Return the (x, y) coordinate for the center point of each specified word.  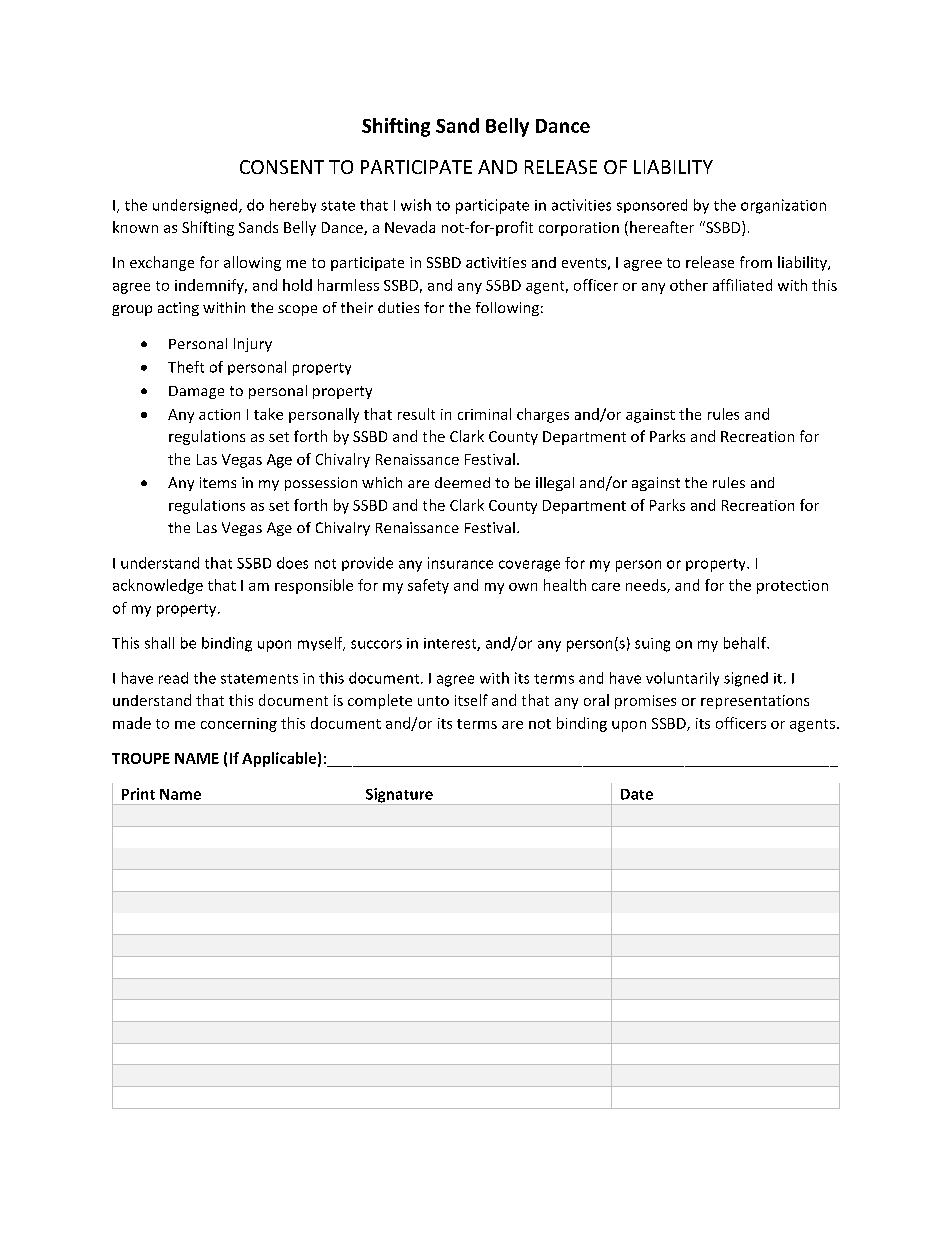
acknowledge (158, 586)
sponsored (652, 206)
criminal (484, 414)
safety (428, 586)
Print (138, 794)
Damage (196, 392)
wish (416, 205)
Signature (399, 796)
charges (543, 415)
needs (647, 586)
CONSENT (282, 167)
